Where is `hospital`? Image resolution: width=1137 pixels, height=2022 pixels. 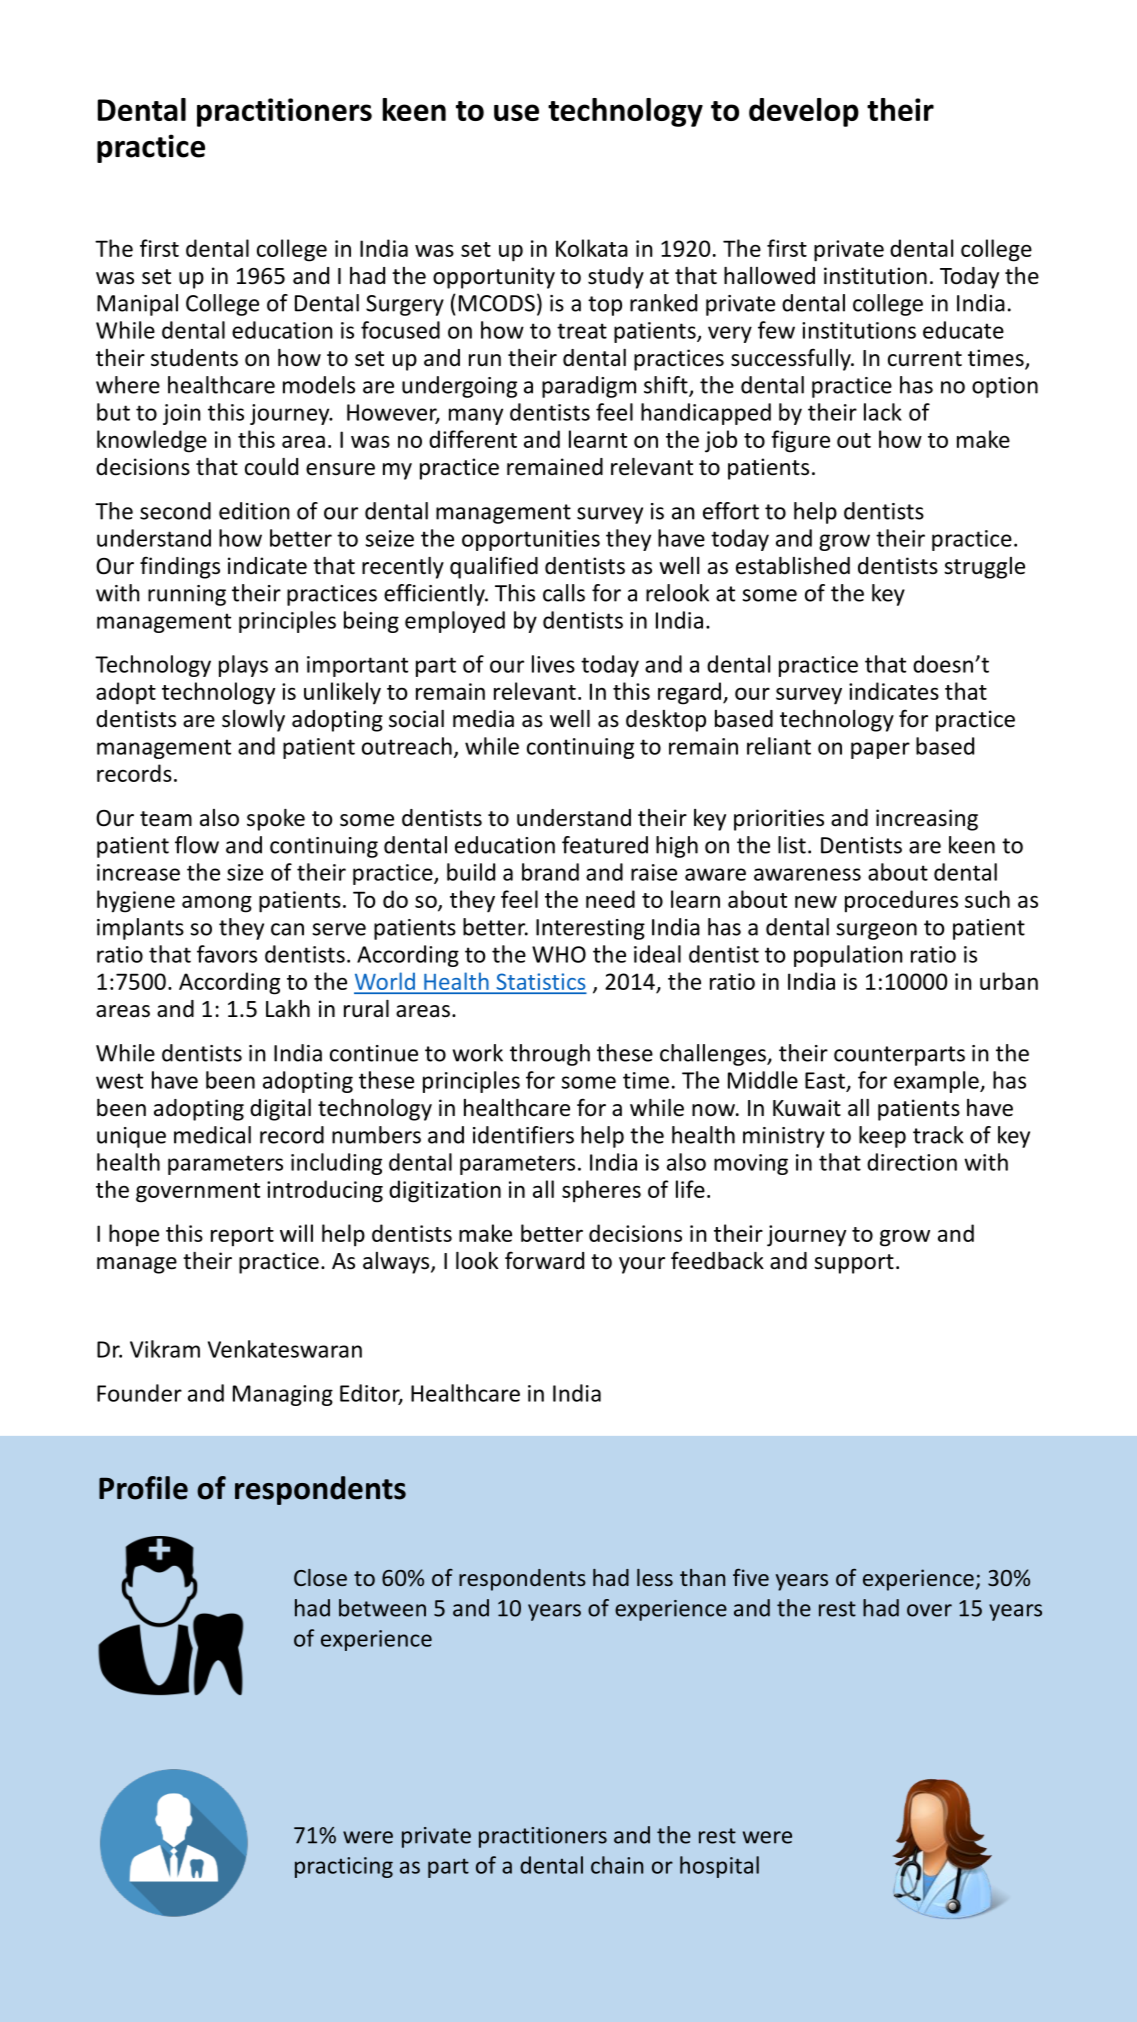 hospital is located at coordinates (719, 1867).
